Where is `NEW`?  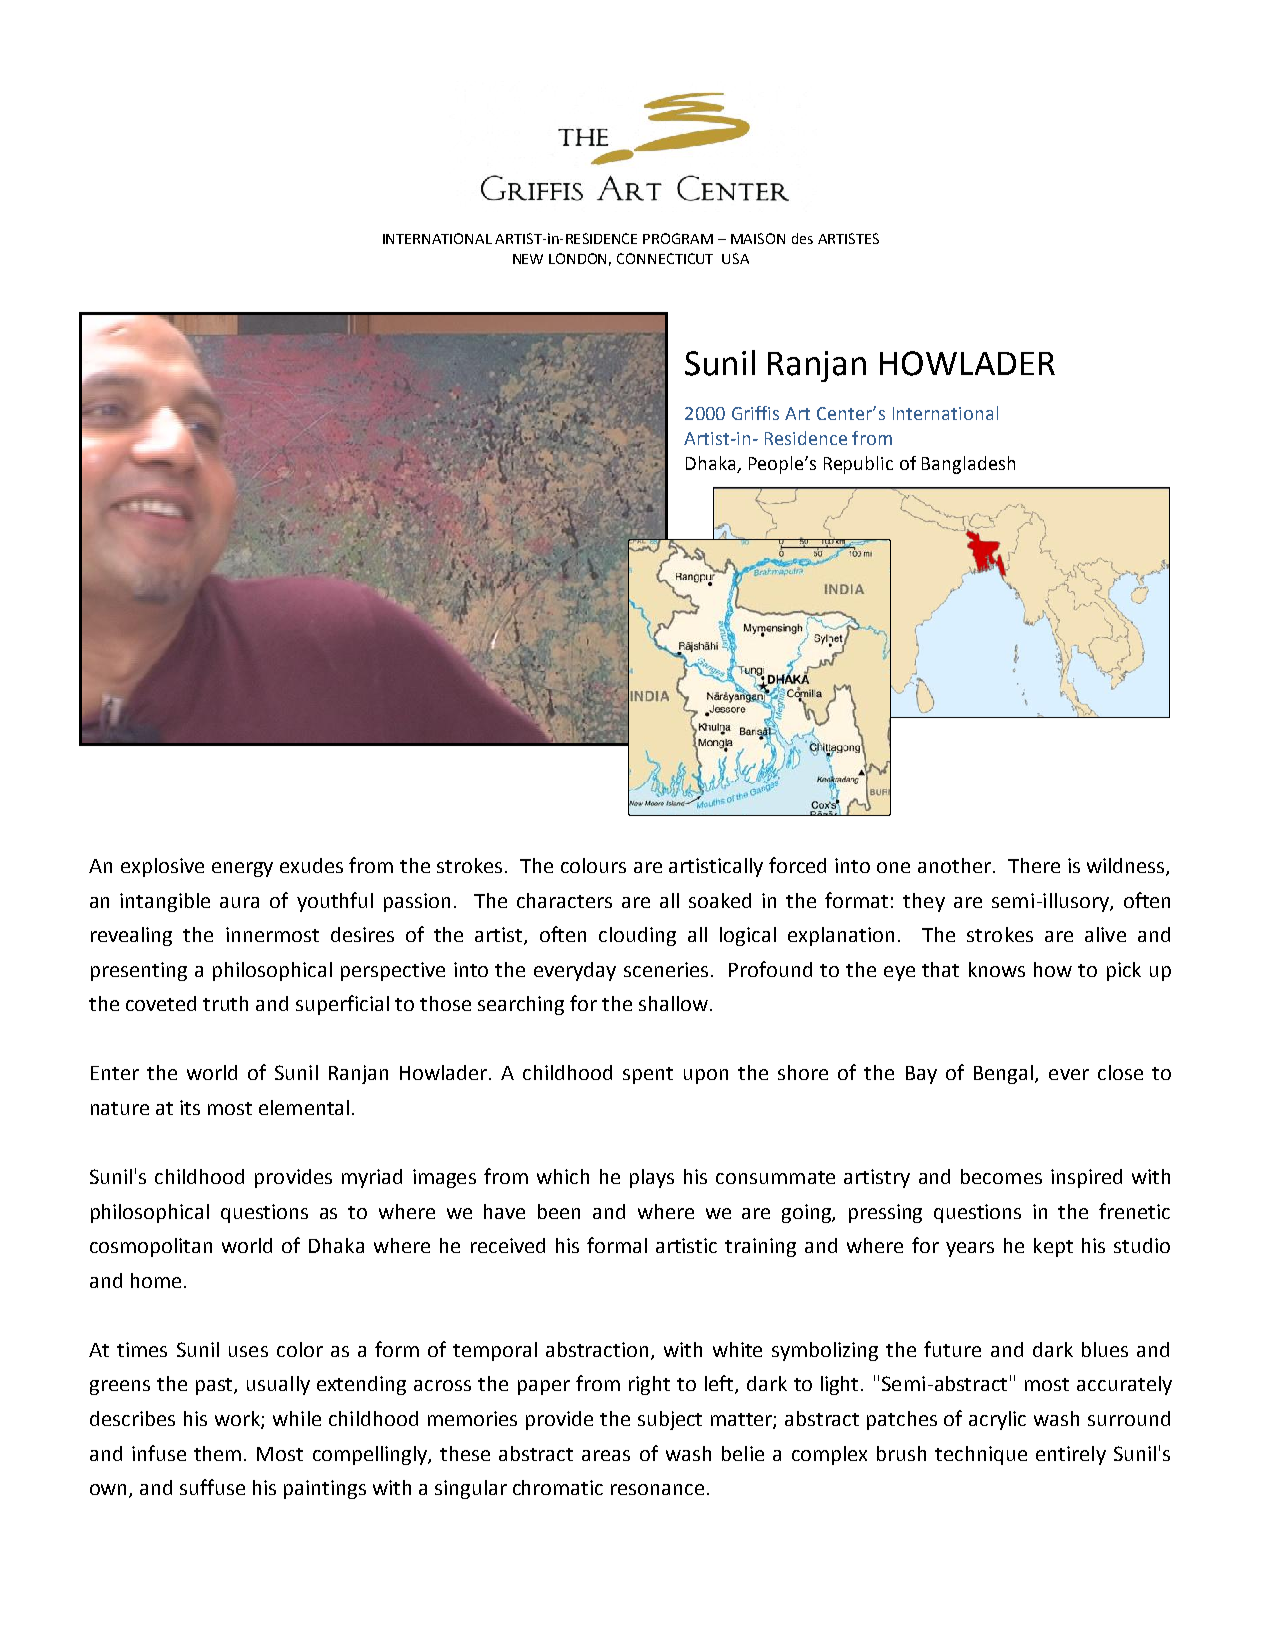 NEW is located at coordinates (528, 259).
